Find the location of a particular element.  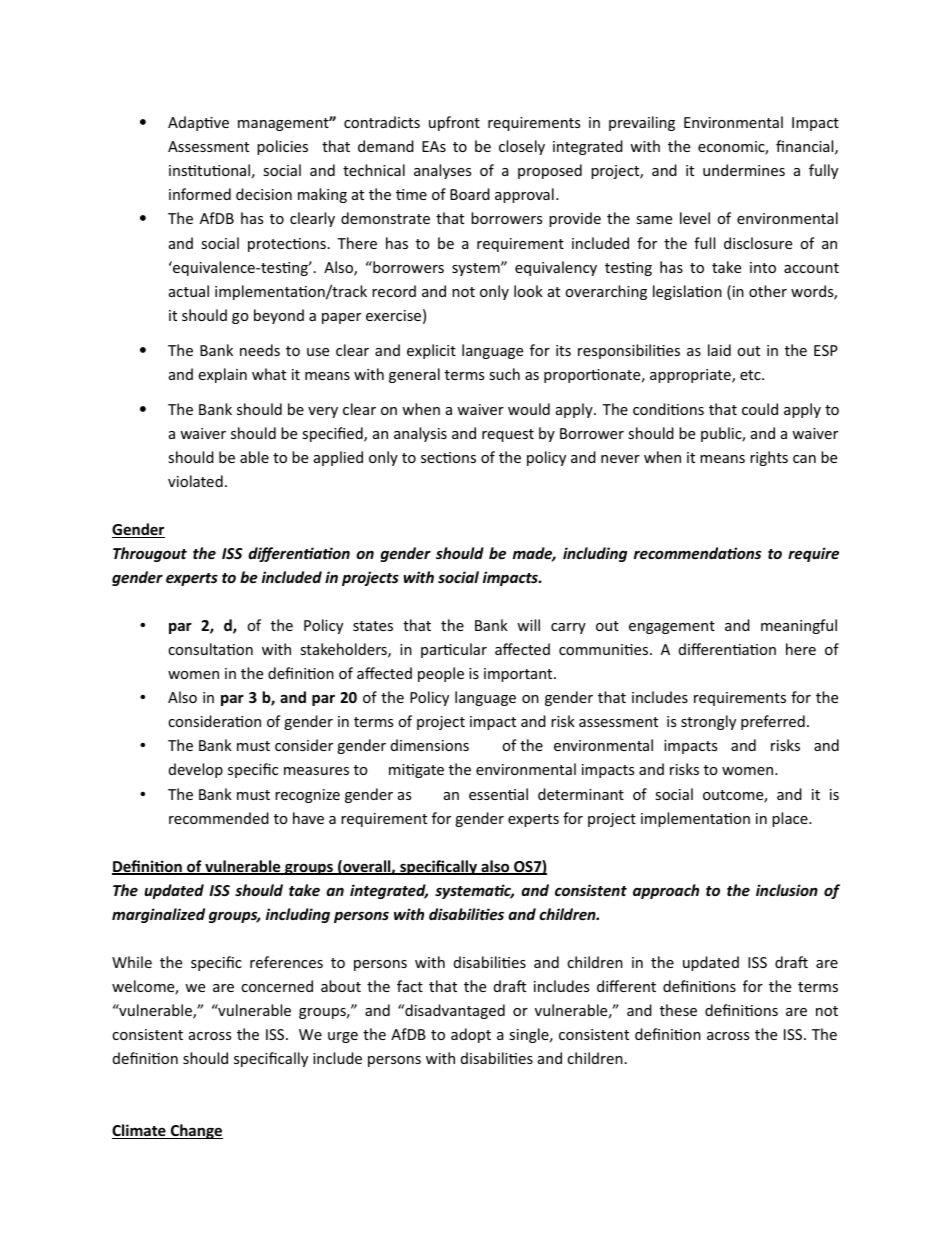

particular is located at coordinates (454, 650).
